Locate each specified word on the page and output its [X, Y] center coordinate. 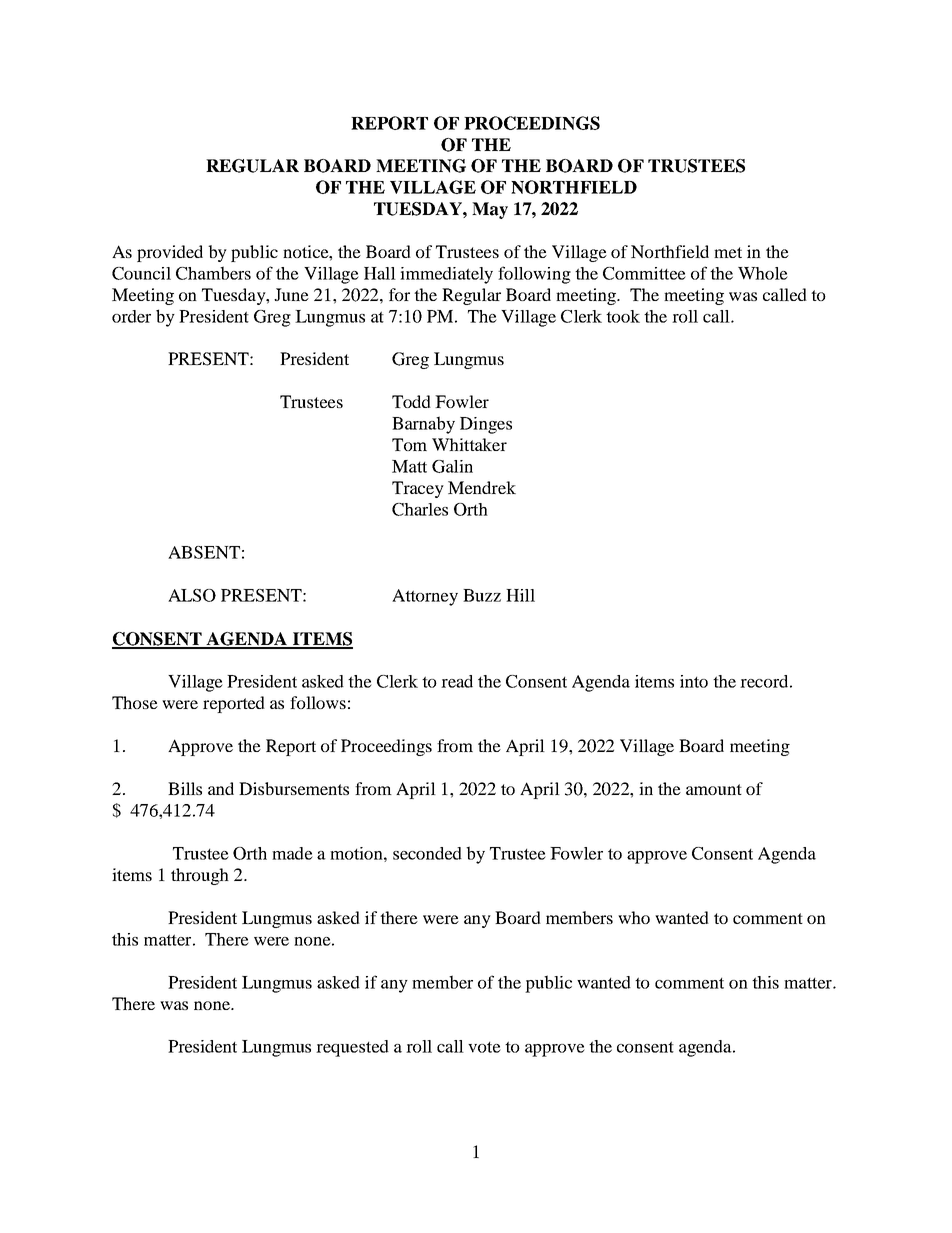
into [694, 681]
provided [170, 253]
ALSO [192, 595]
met [728, 252]
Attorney [425, 597]
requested [352, 1048]
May [490, 210]
